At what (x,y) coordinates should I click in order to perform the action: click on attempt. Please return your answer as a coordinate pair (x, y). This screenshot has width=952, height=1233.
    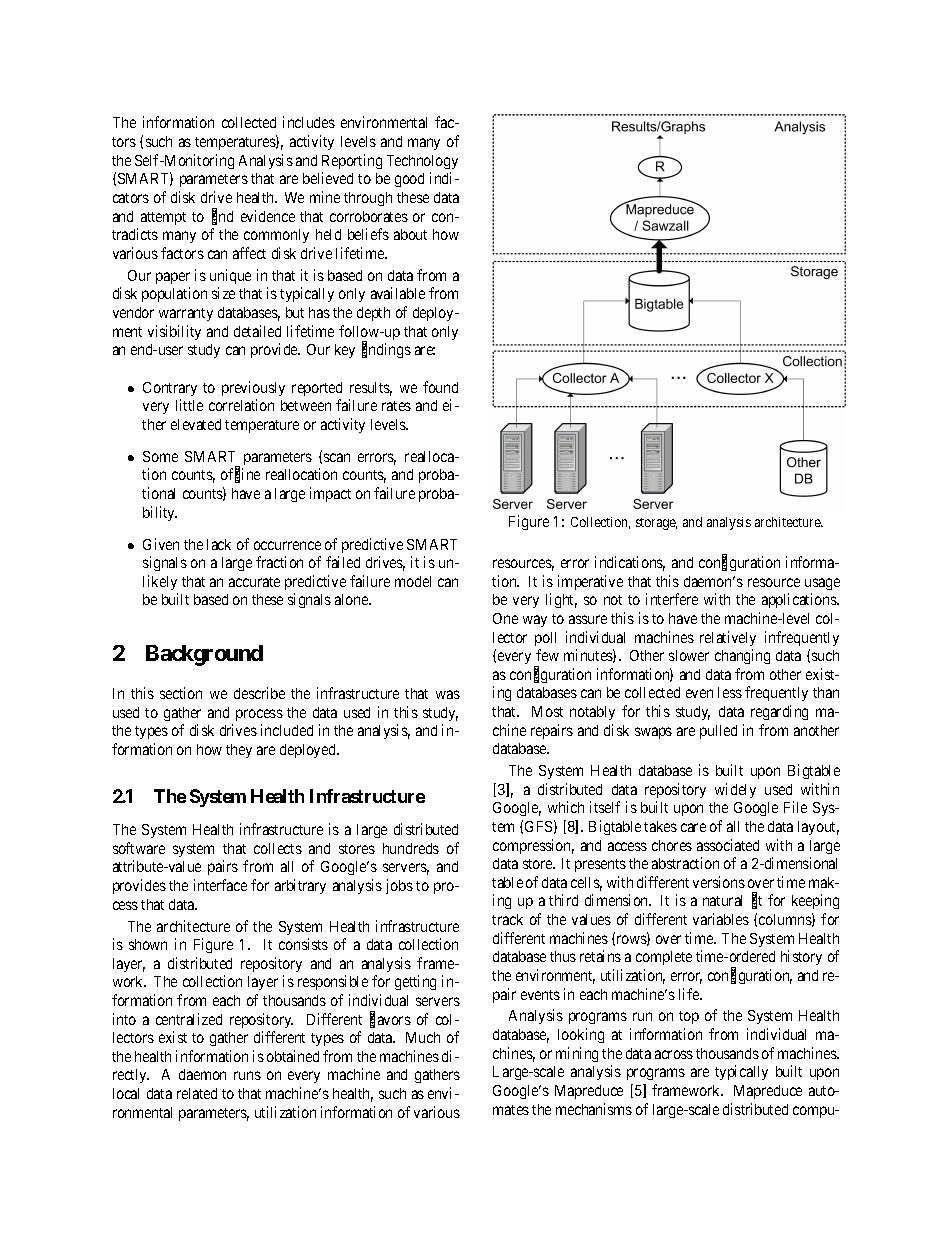
    Looking at the image, I should click on (163, 218).
